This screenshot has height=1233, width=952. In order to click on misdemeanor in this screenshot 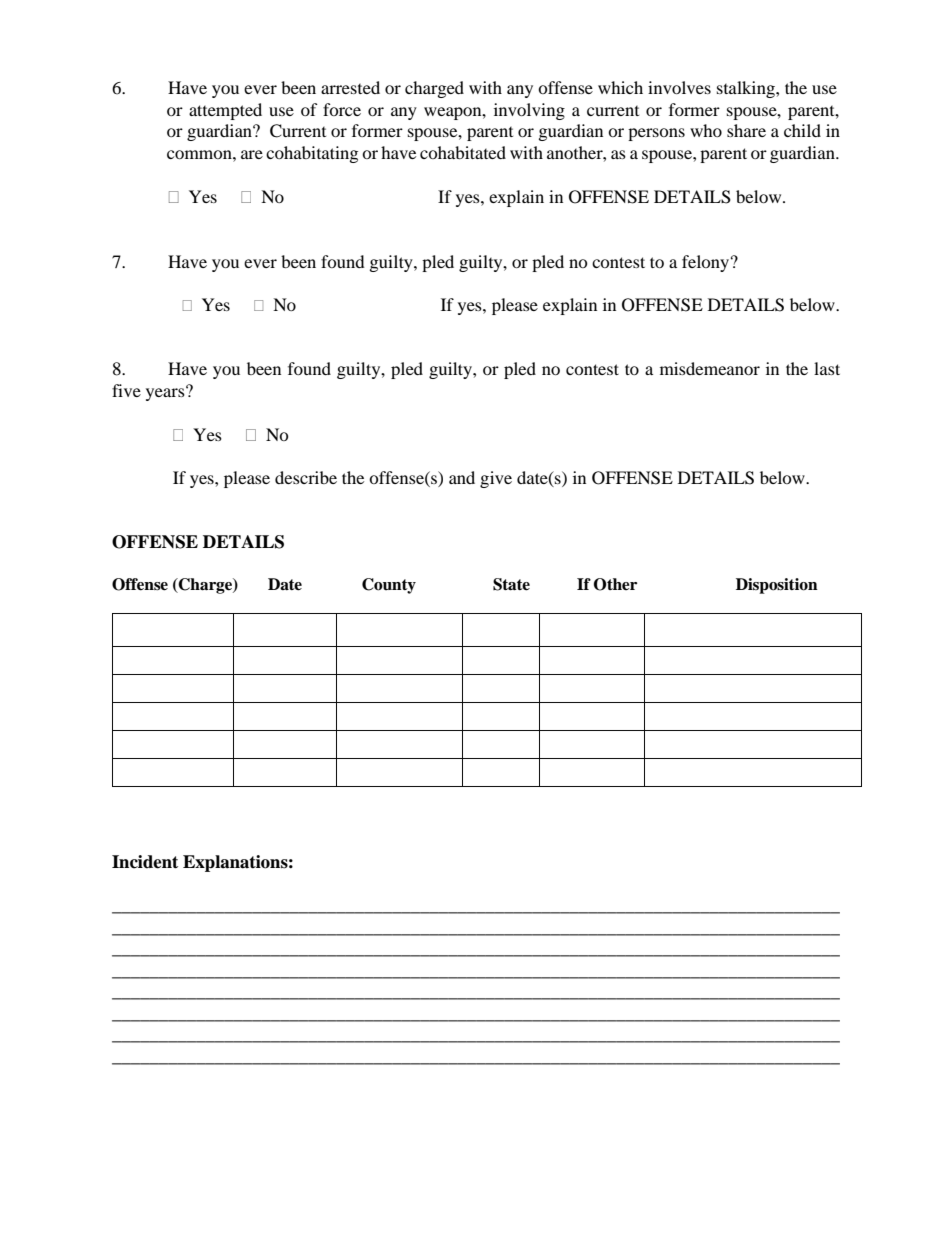, I will do `click(710, 368)`.
